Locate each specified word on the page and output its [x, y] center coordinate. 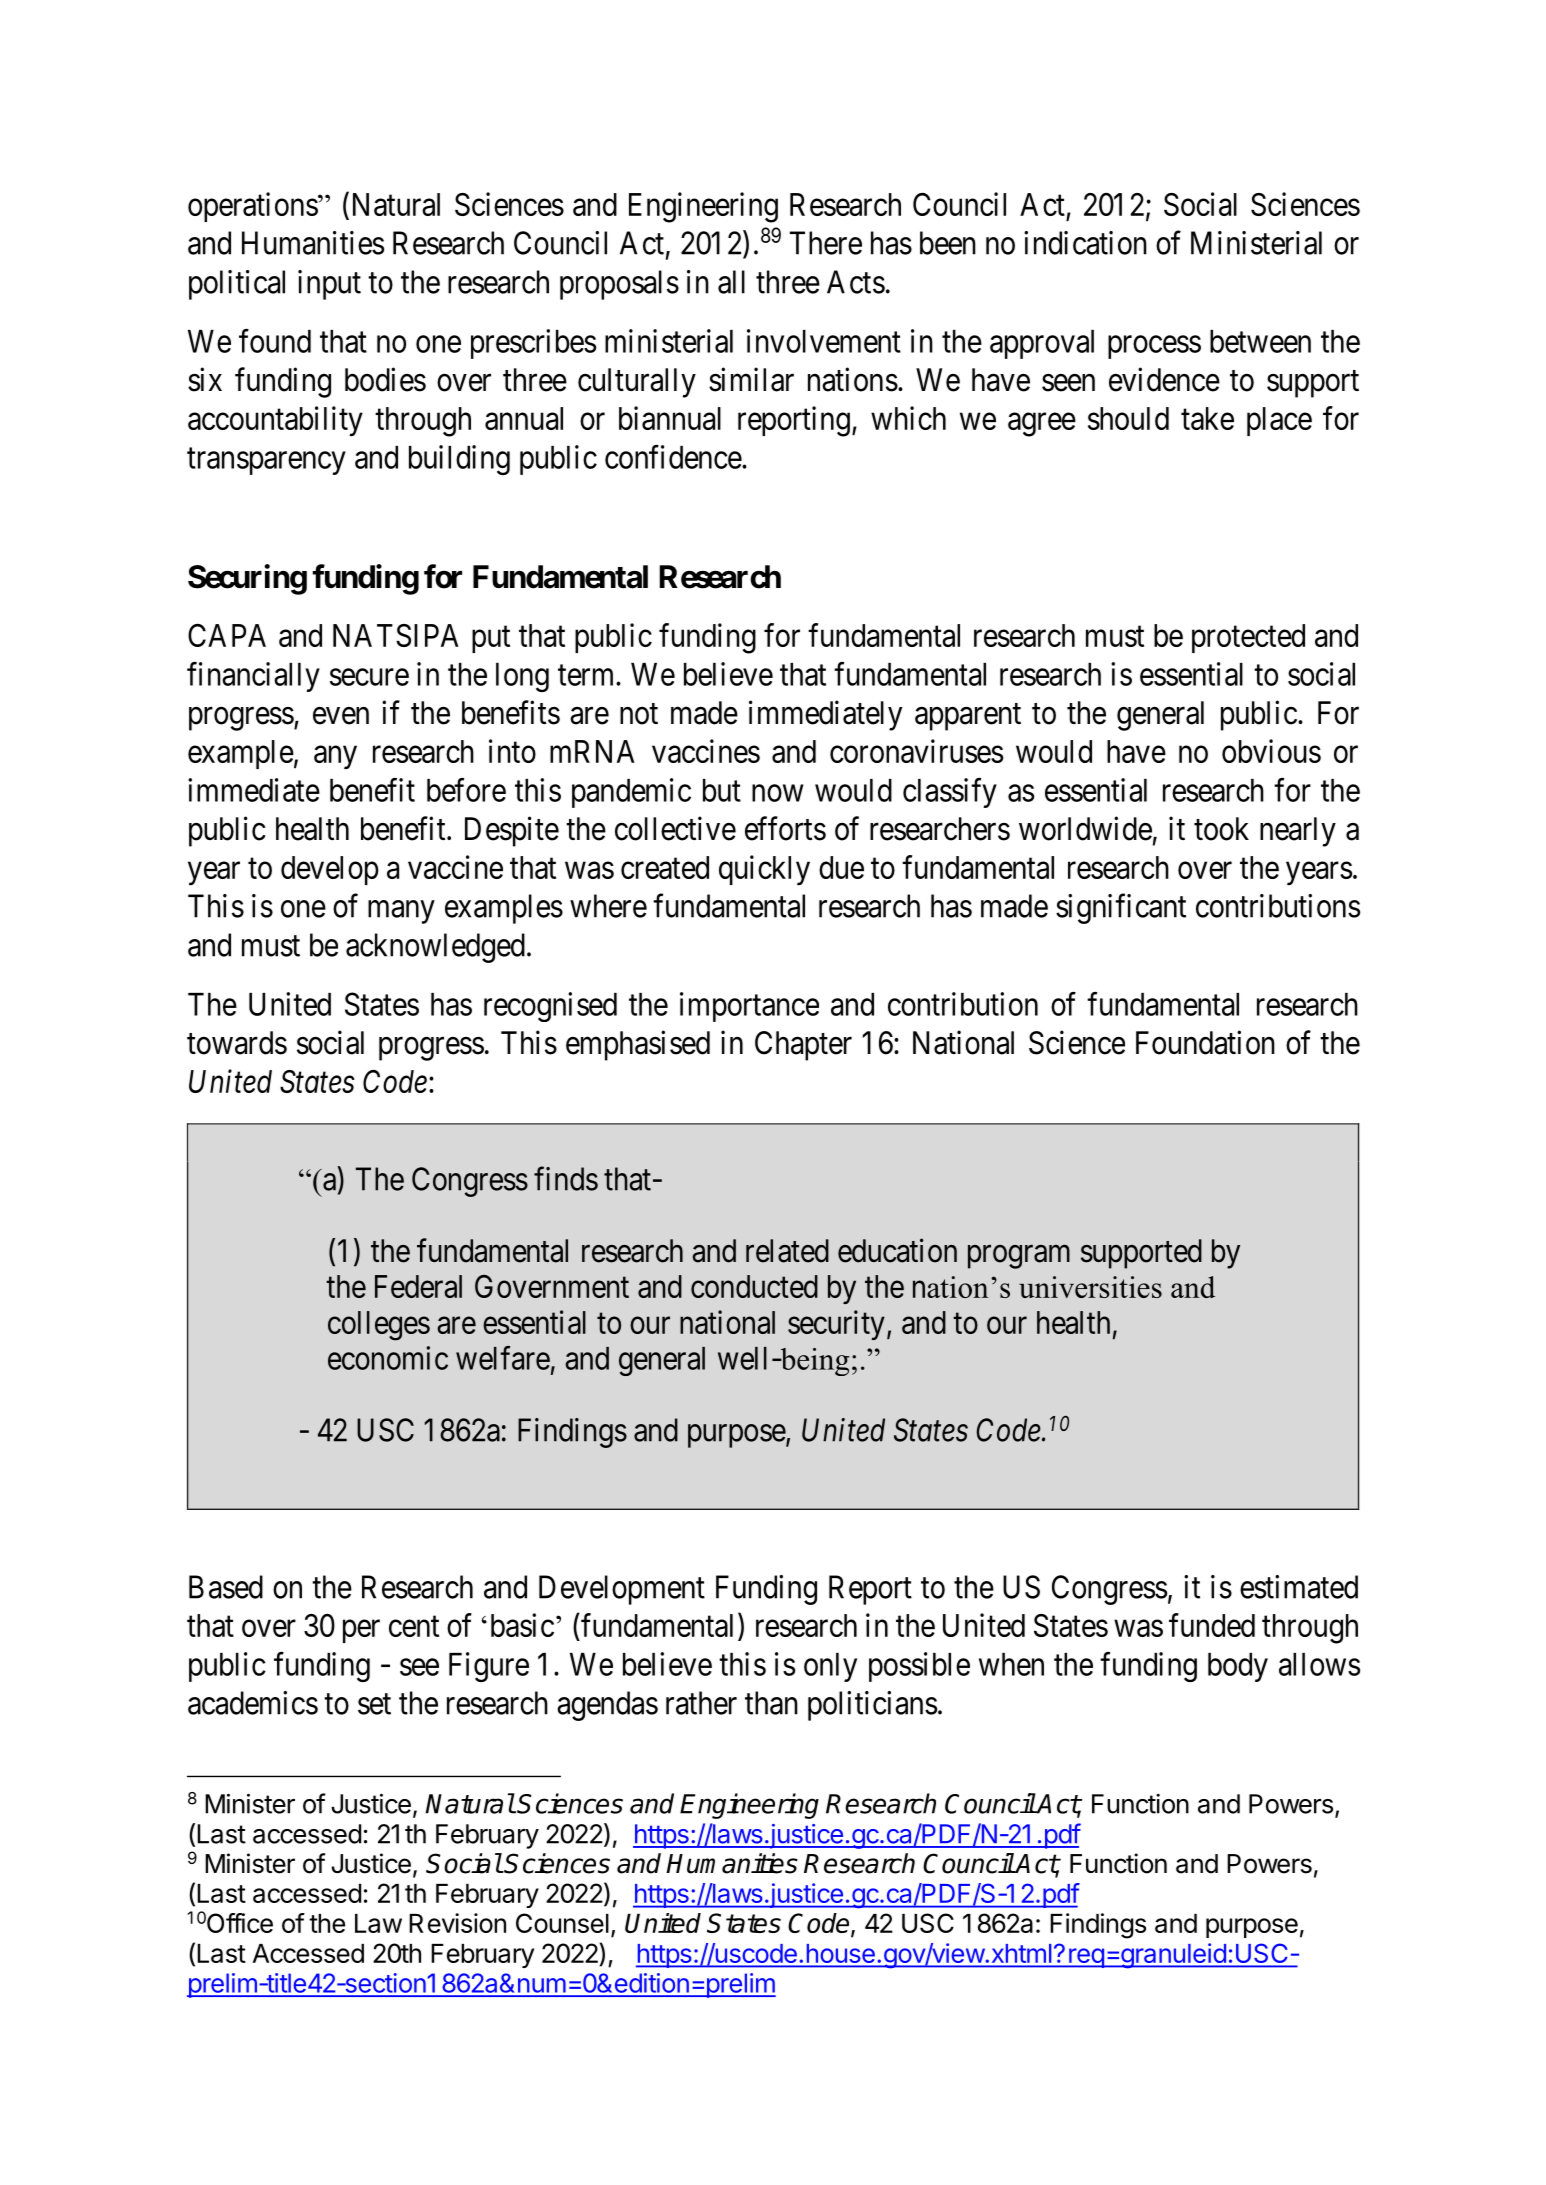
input [329, 285]
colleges [379, 1326]
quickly [764, 870]
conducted [754, 1286]
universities [1090, 1287]
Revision [457, 1923]
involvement [824, 341]
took [1221, 829]
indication [1085, 243]
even [341, 716]
